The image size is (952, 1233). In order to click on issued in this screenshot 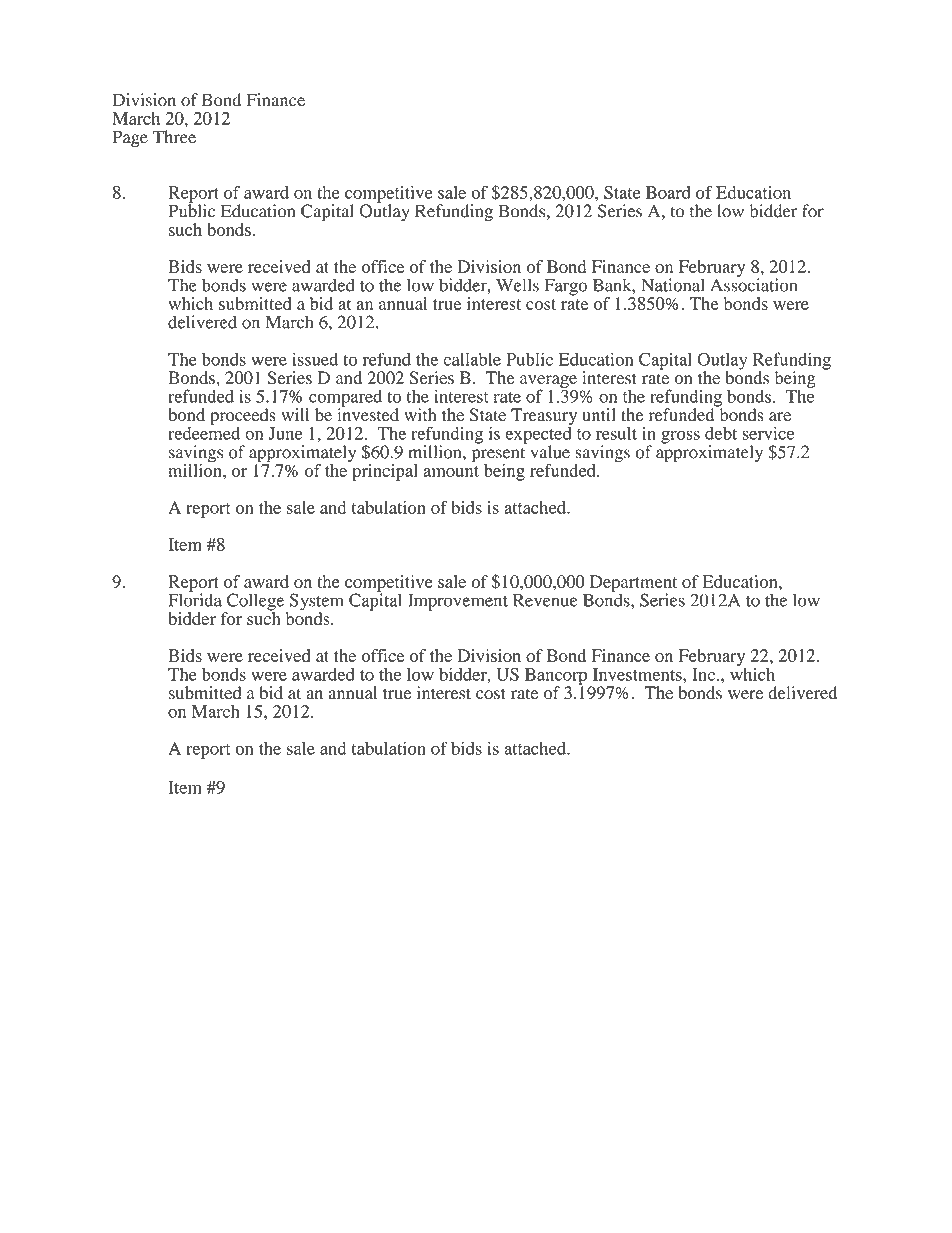, I will do `click(315, 359)`.
